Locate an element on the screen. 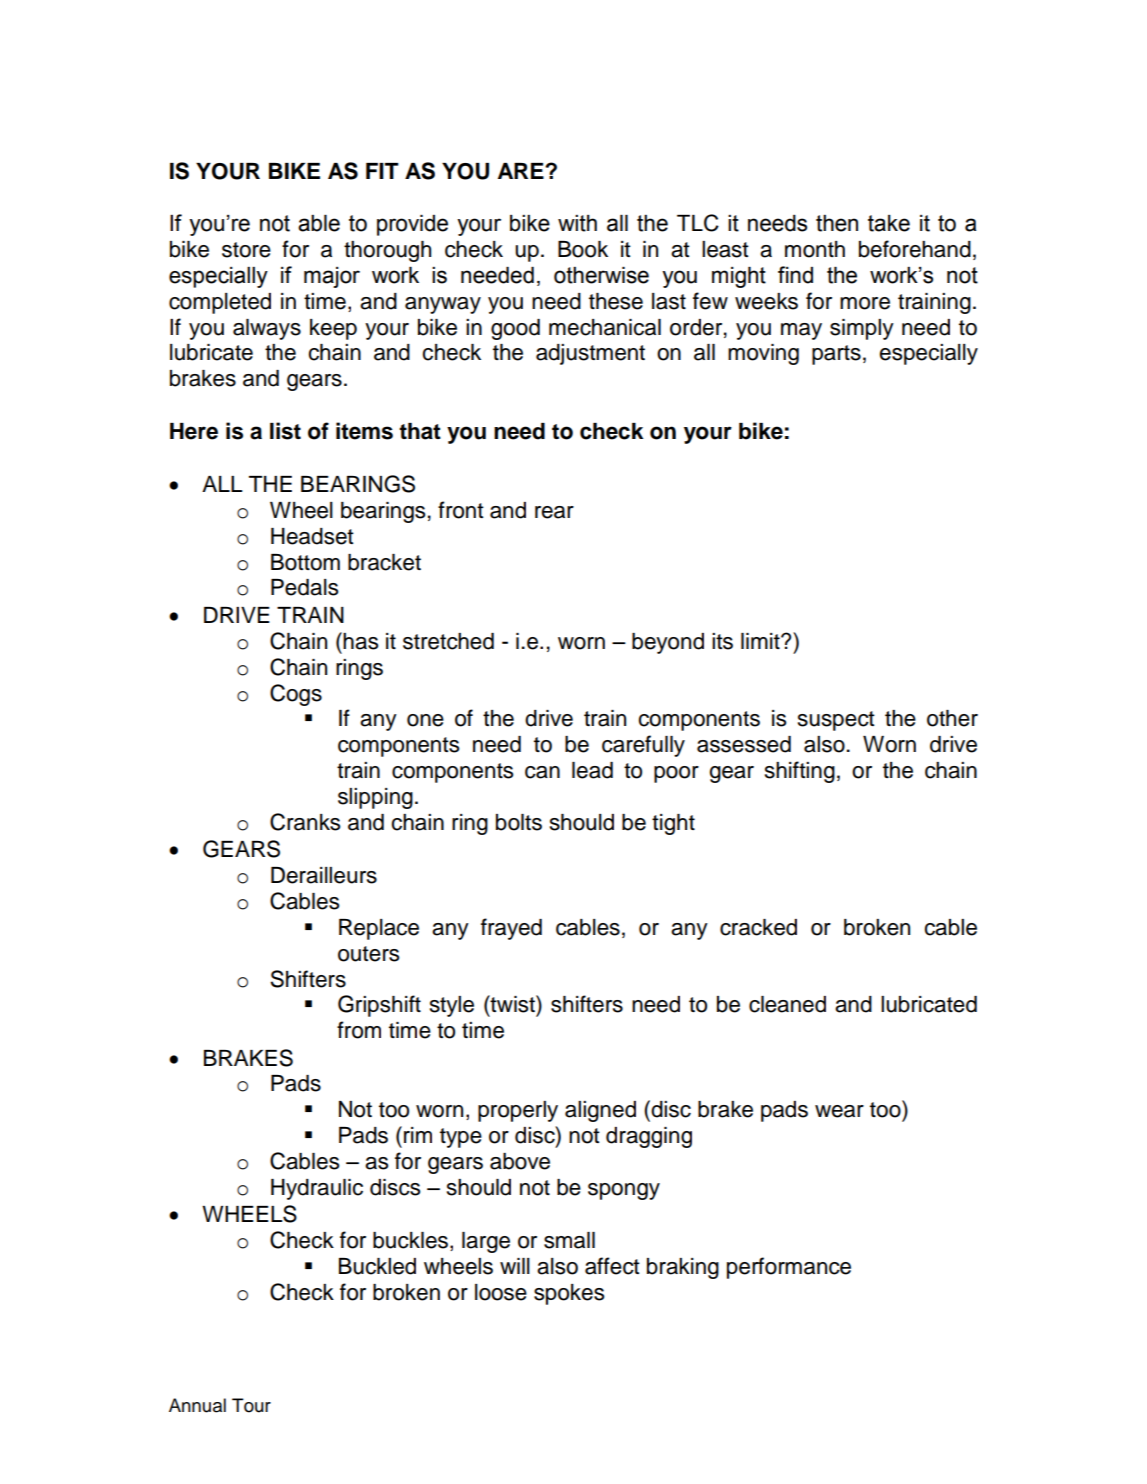  shifting is located at coordinates (800, 772).
